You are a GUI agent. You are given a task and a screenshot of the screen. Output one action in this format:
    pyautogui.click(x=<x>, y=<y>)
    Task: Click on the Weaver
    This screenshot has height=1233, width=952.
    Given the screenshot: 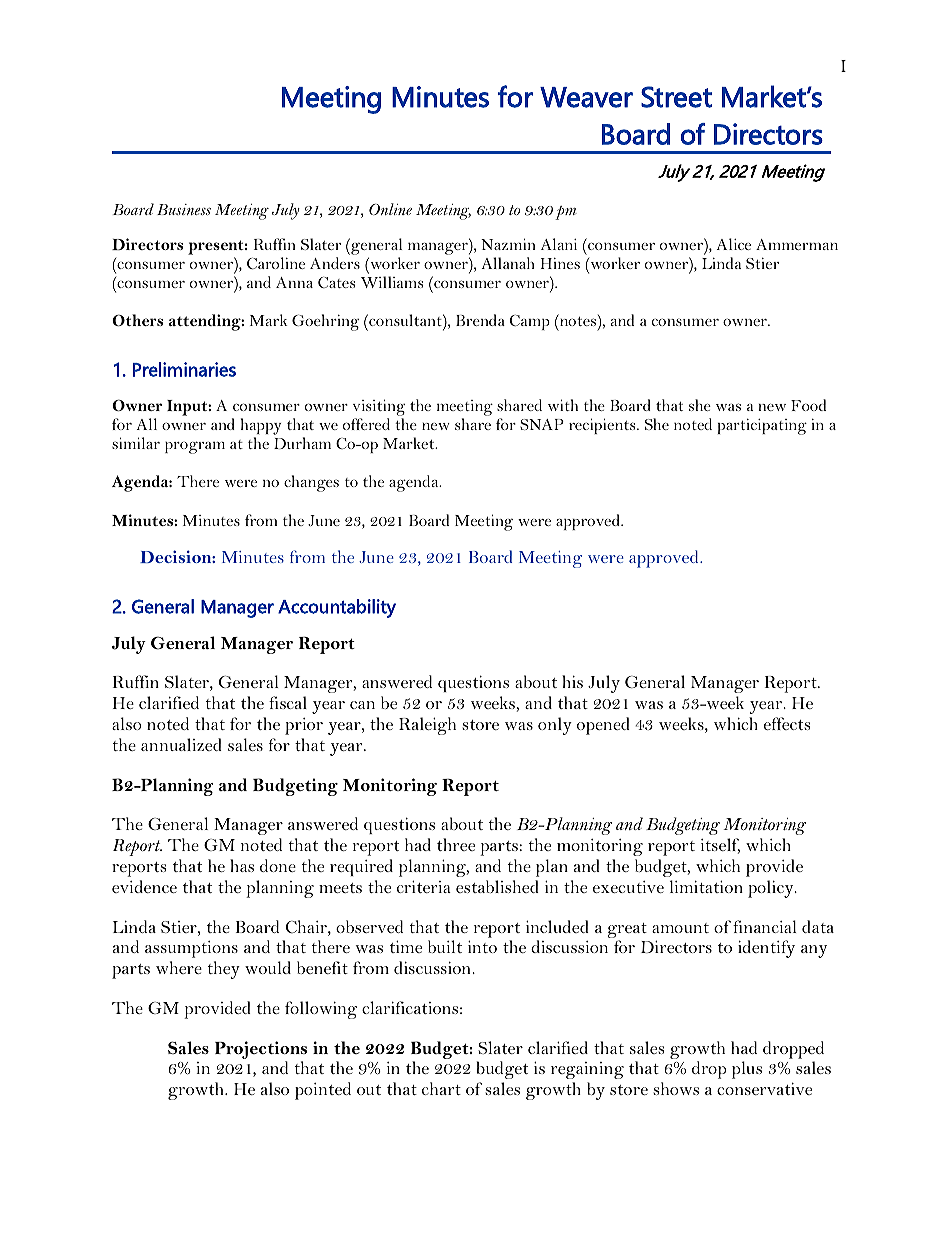 What is the action you would take?
    pyautogui.click(x=586, y=97)
